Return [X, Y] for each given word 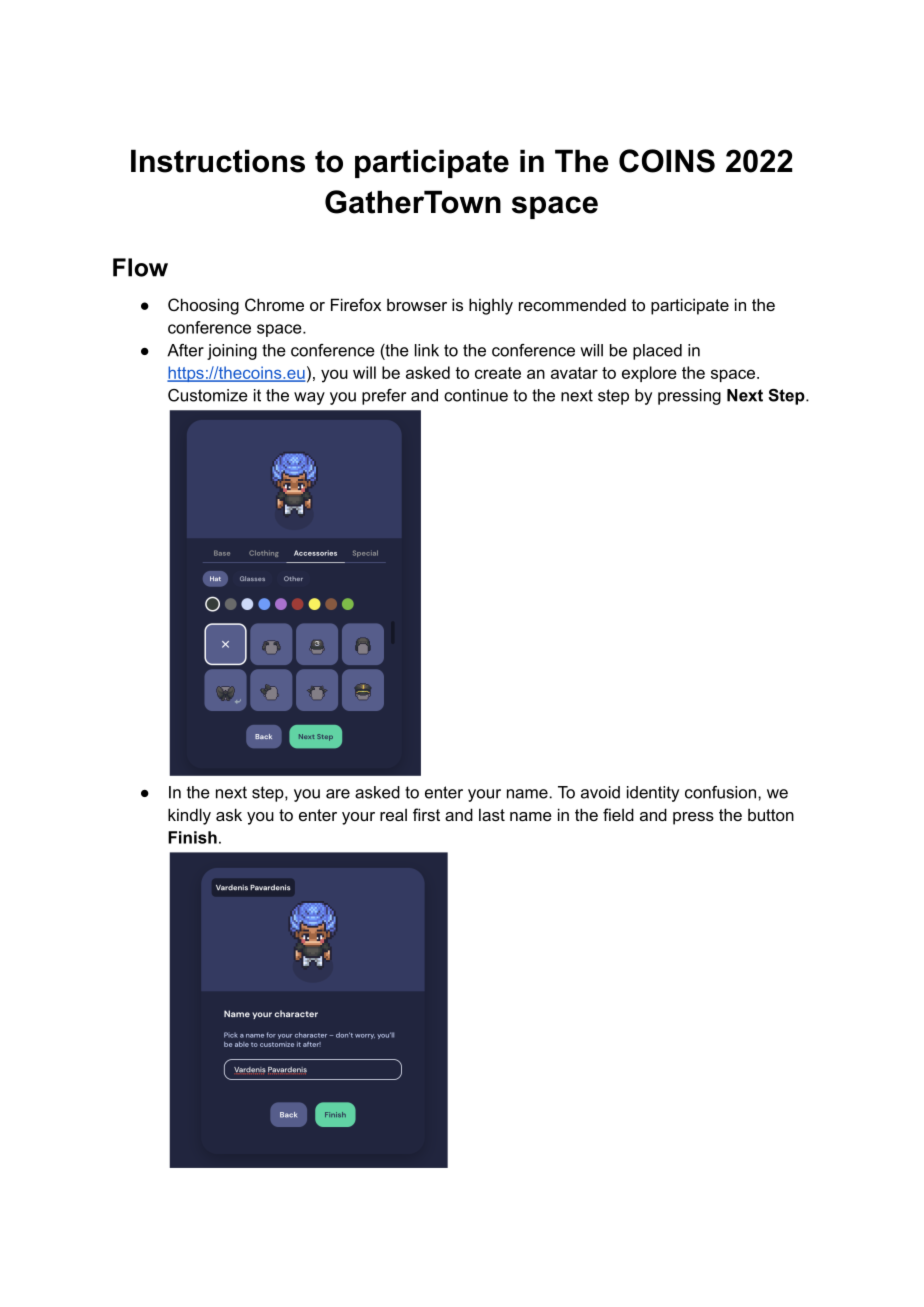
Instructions [218, 161]
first [426, 814]
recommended [572, 304]
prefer [384, 397]
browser [417, 305]
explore [649, 374]
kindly [189, 816]
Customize [208, 395]
